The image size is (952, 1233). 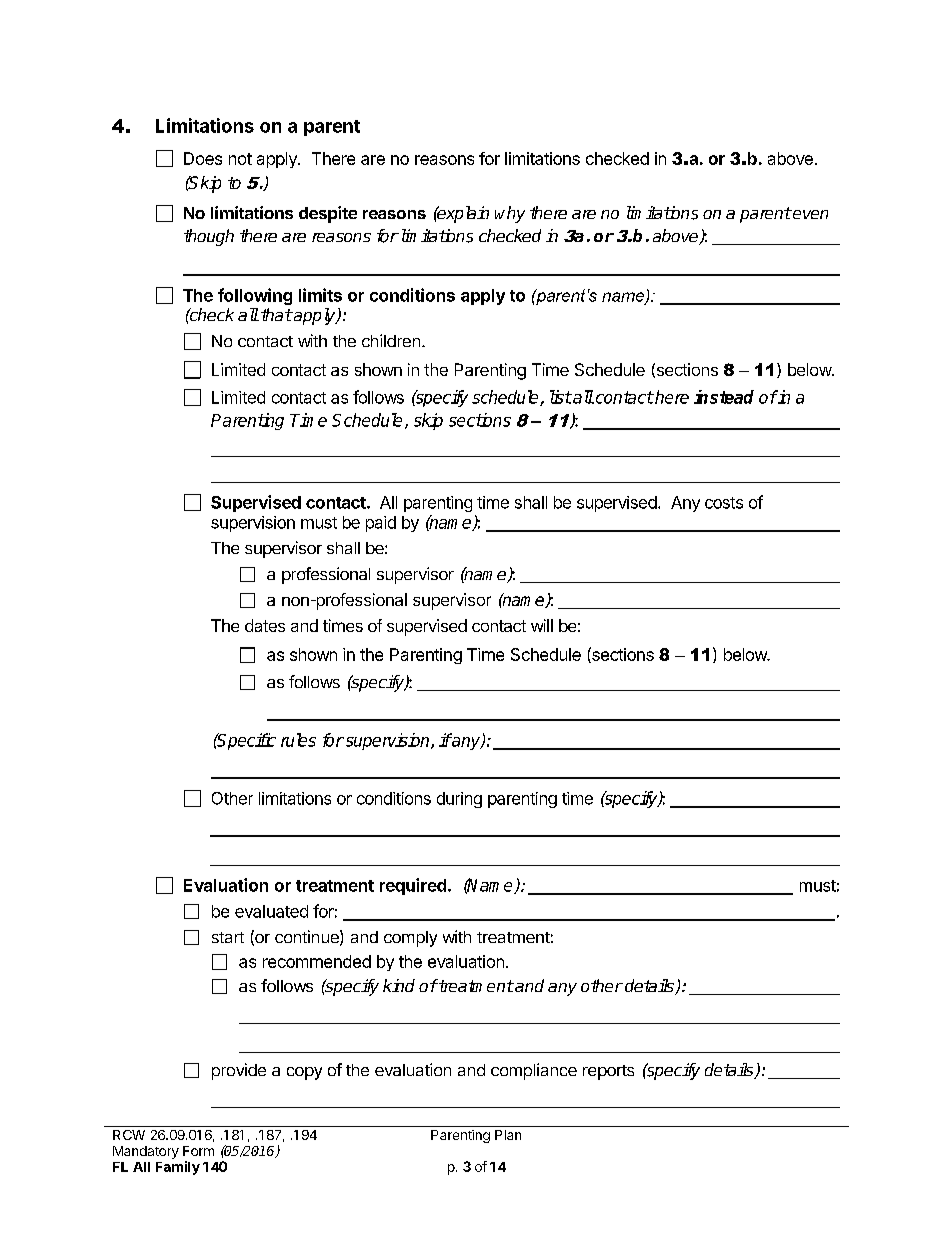 I want to click on Form, so click(x=198, y=1151).
